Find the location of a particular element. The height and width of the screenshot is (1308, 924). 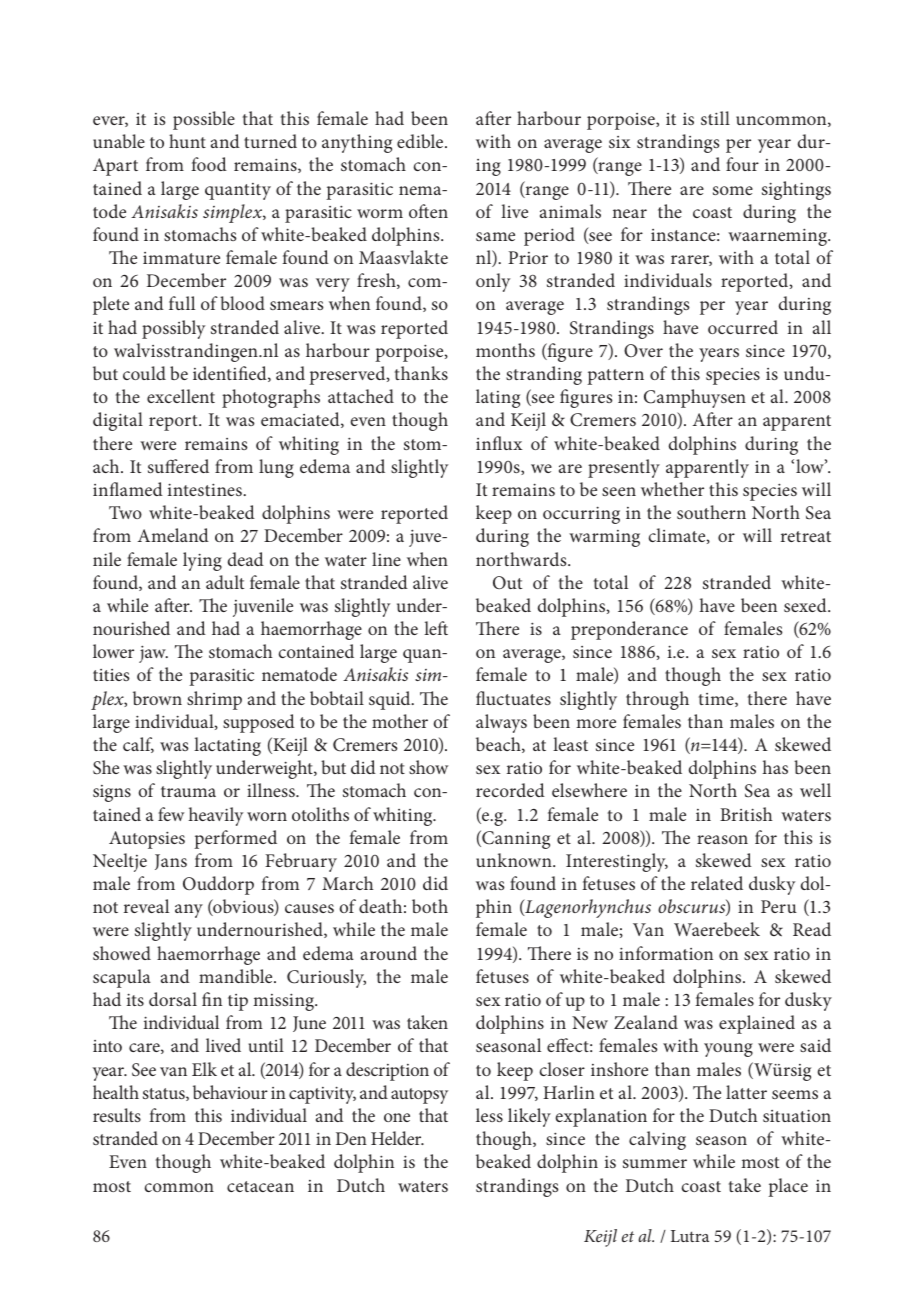

place is located at coordinates (788, 1187).
